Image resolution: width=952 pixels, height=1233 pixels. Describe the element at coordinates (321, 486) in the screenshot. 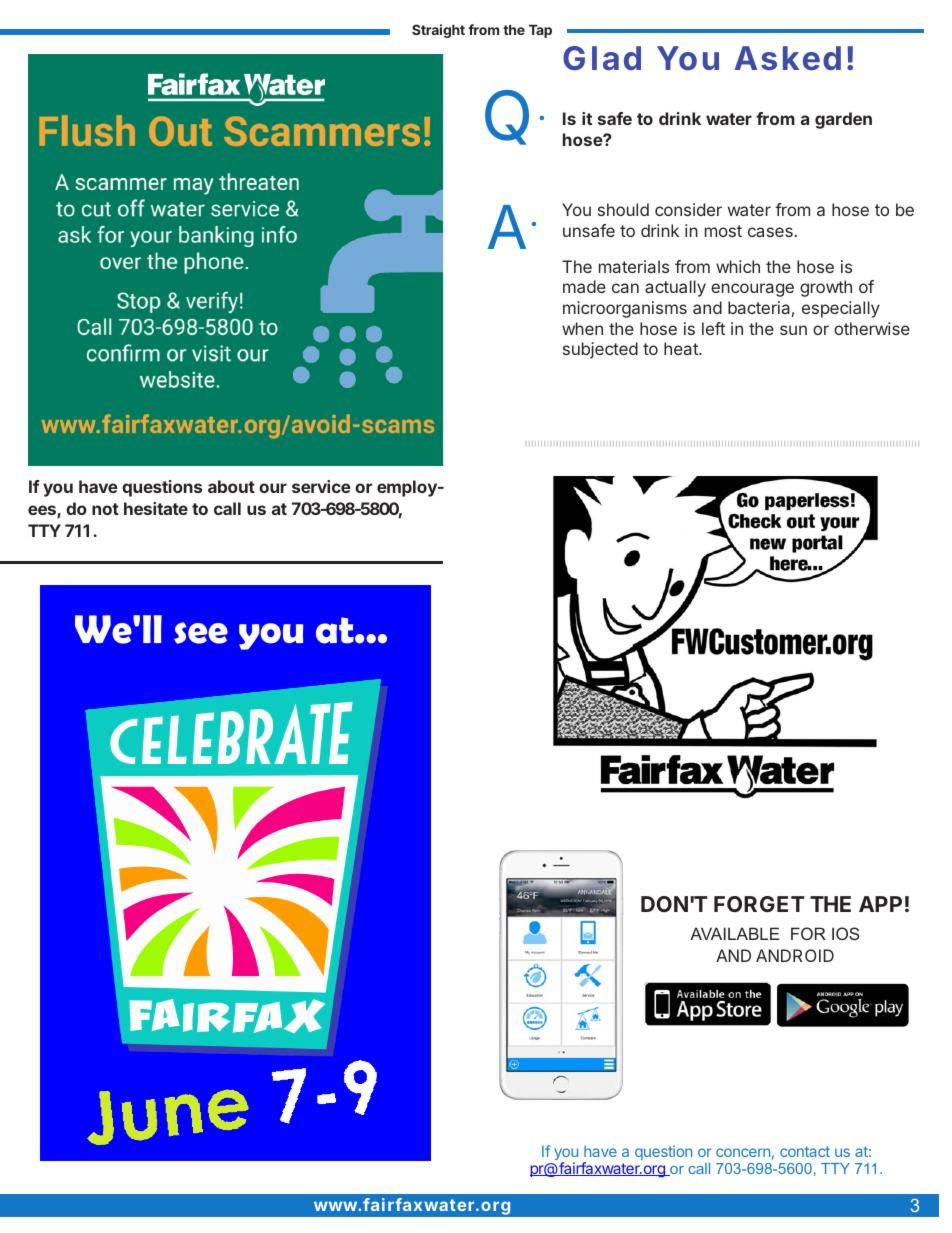

I see `service` at that location.
